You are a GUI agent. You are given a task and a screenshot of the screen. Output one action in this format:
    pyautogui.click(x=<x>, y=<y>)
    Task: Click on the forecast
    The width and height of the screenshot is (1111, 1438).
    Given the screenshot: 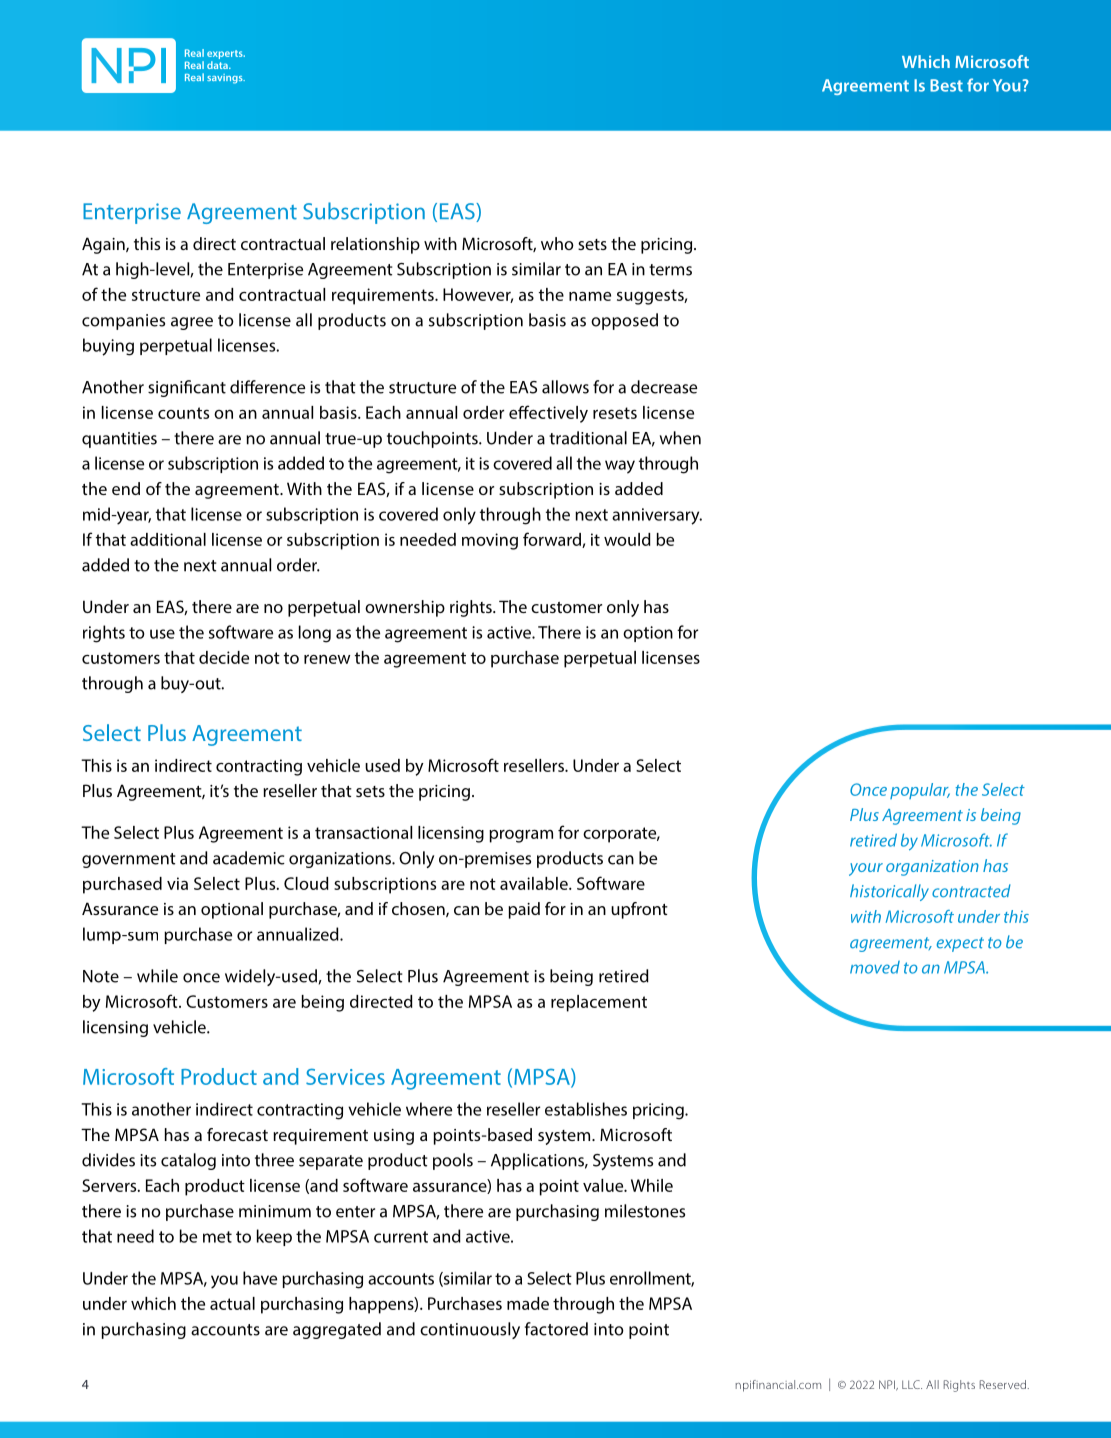 What is the action you would take?
    pyautogui.click(x=237, y=1134)
